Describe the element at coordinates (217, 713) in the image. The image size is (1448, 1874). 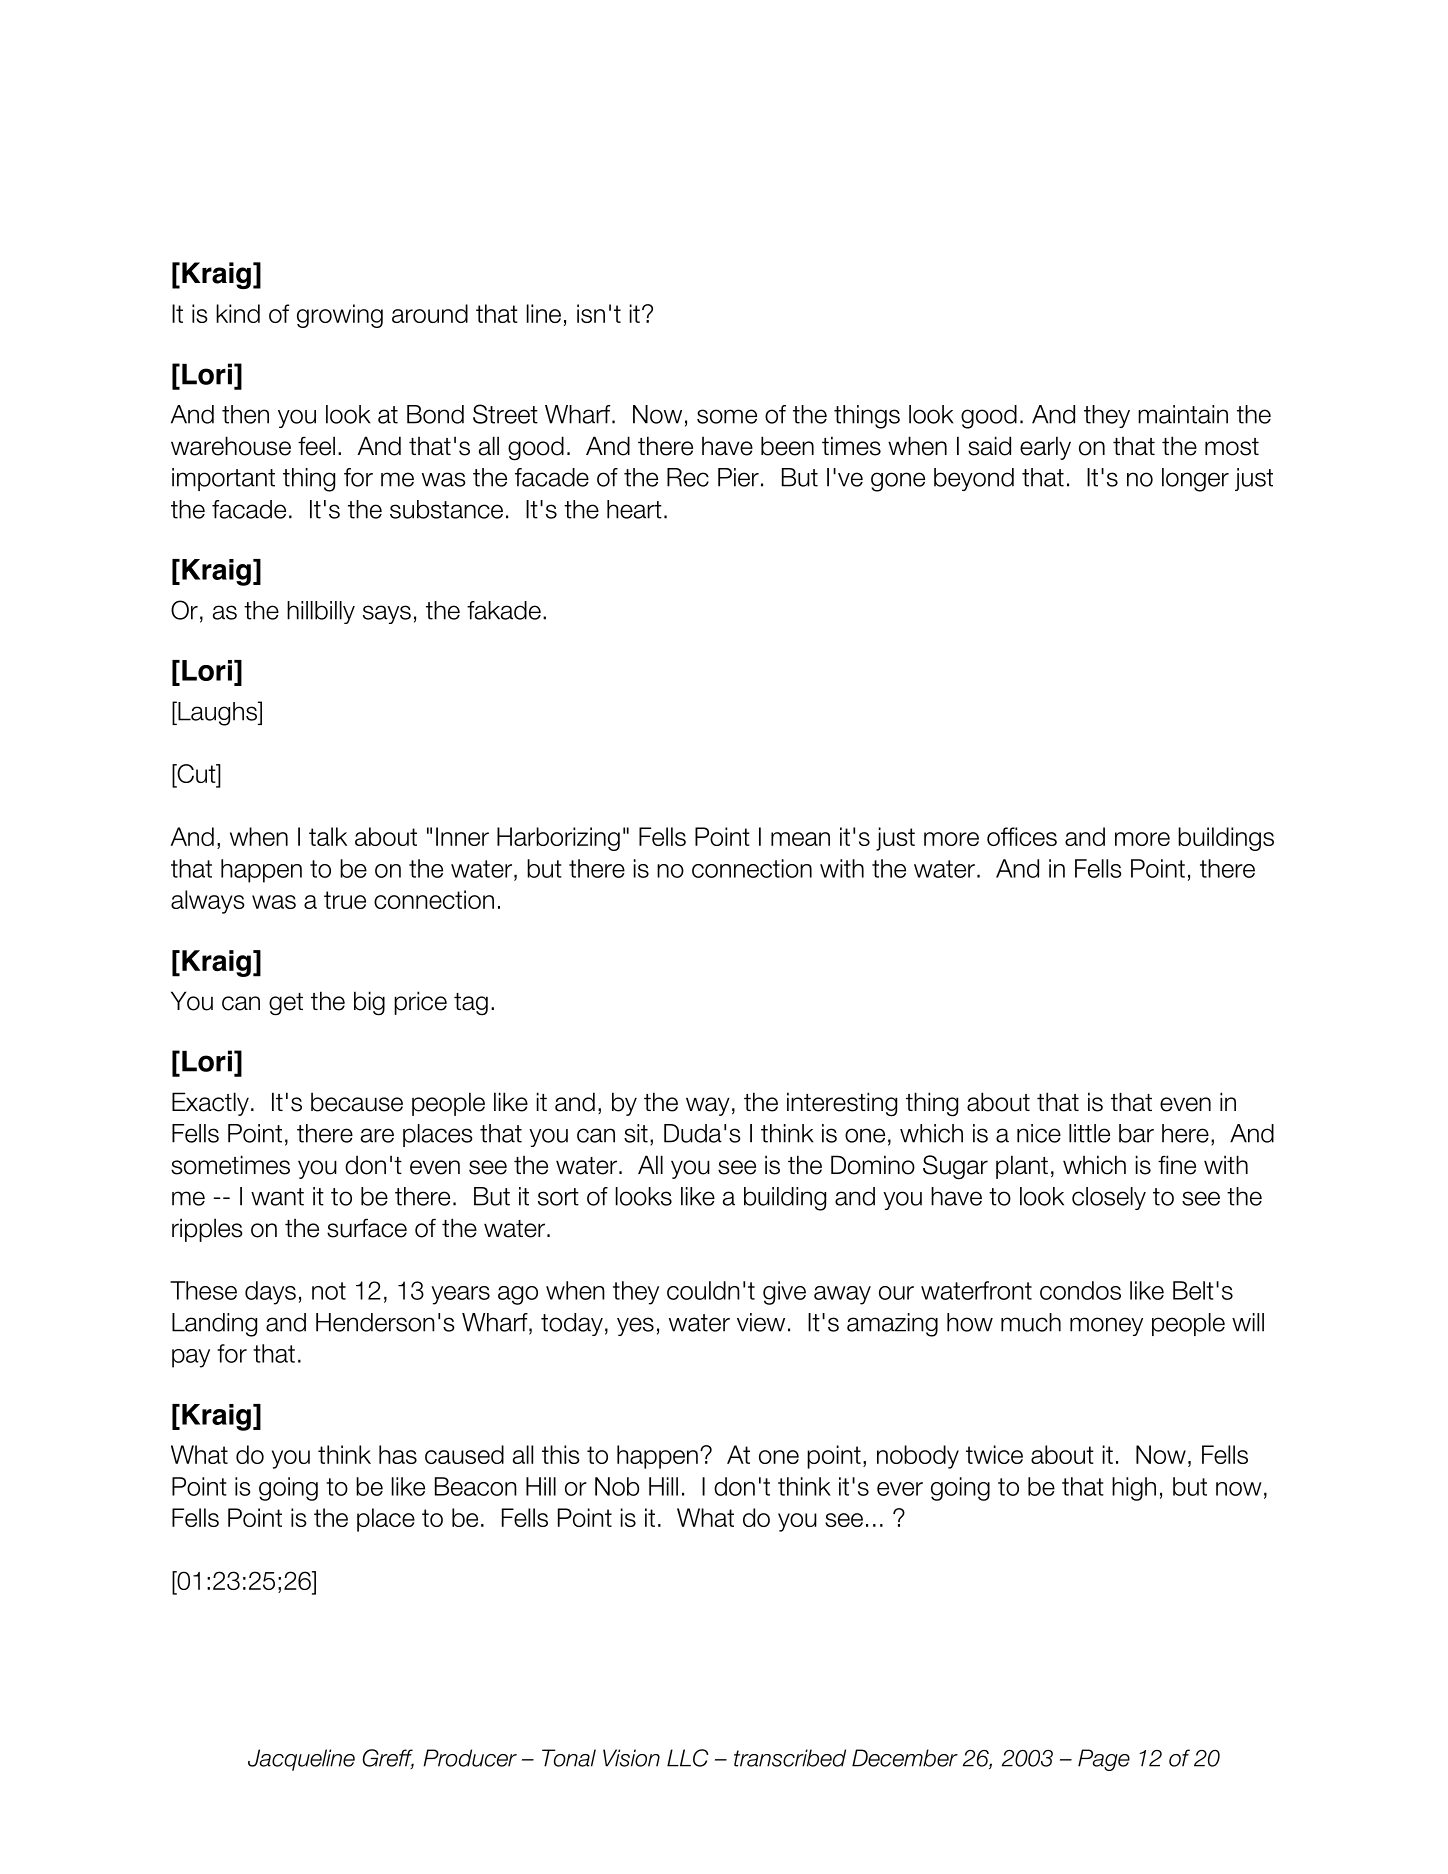
I see `Laughs` at that location.
